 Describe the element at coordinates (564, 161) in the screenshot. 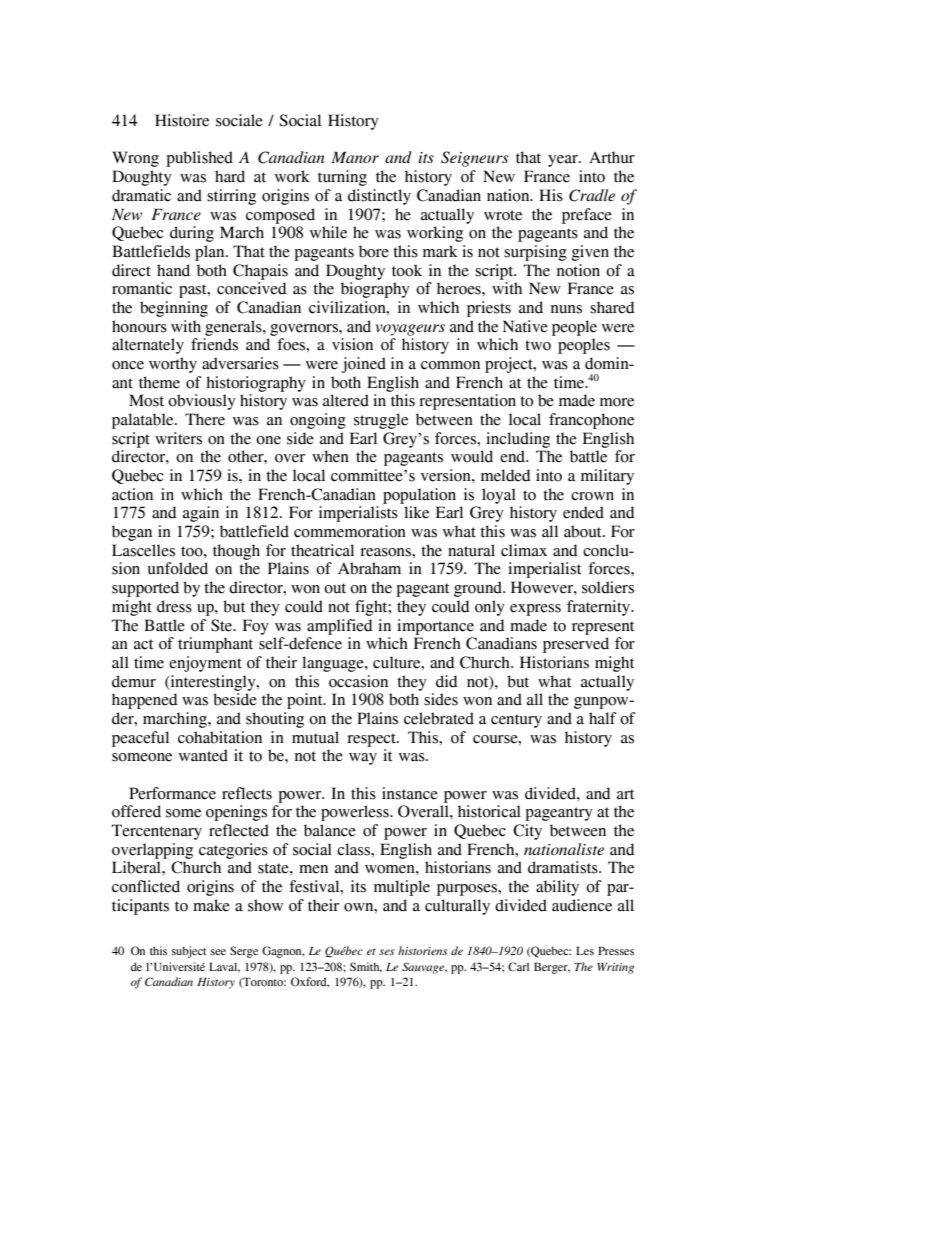

I see `year` at that location.
